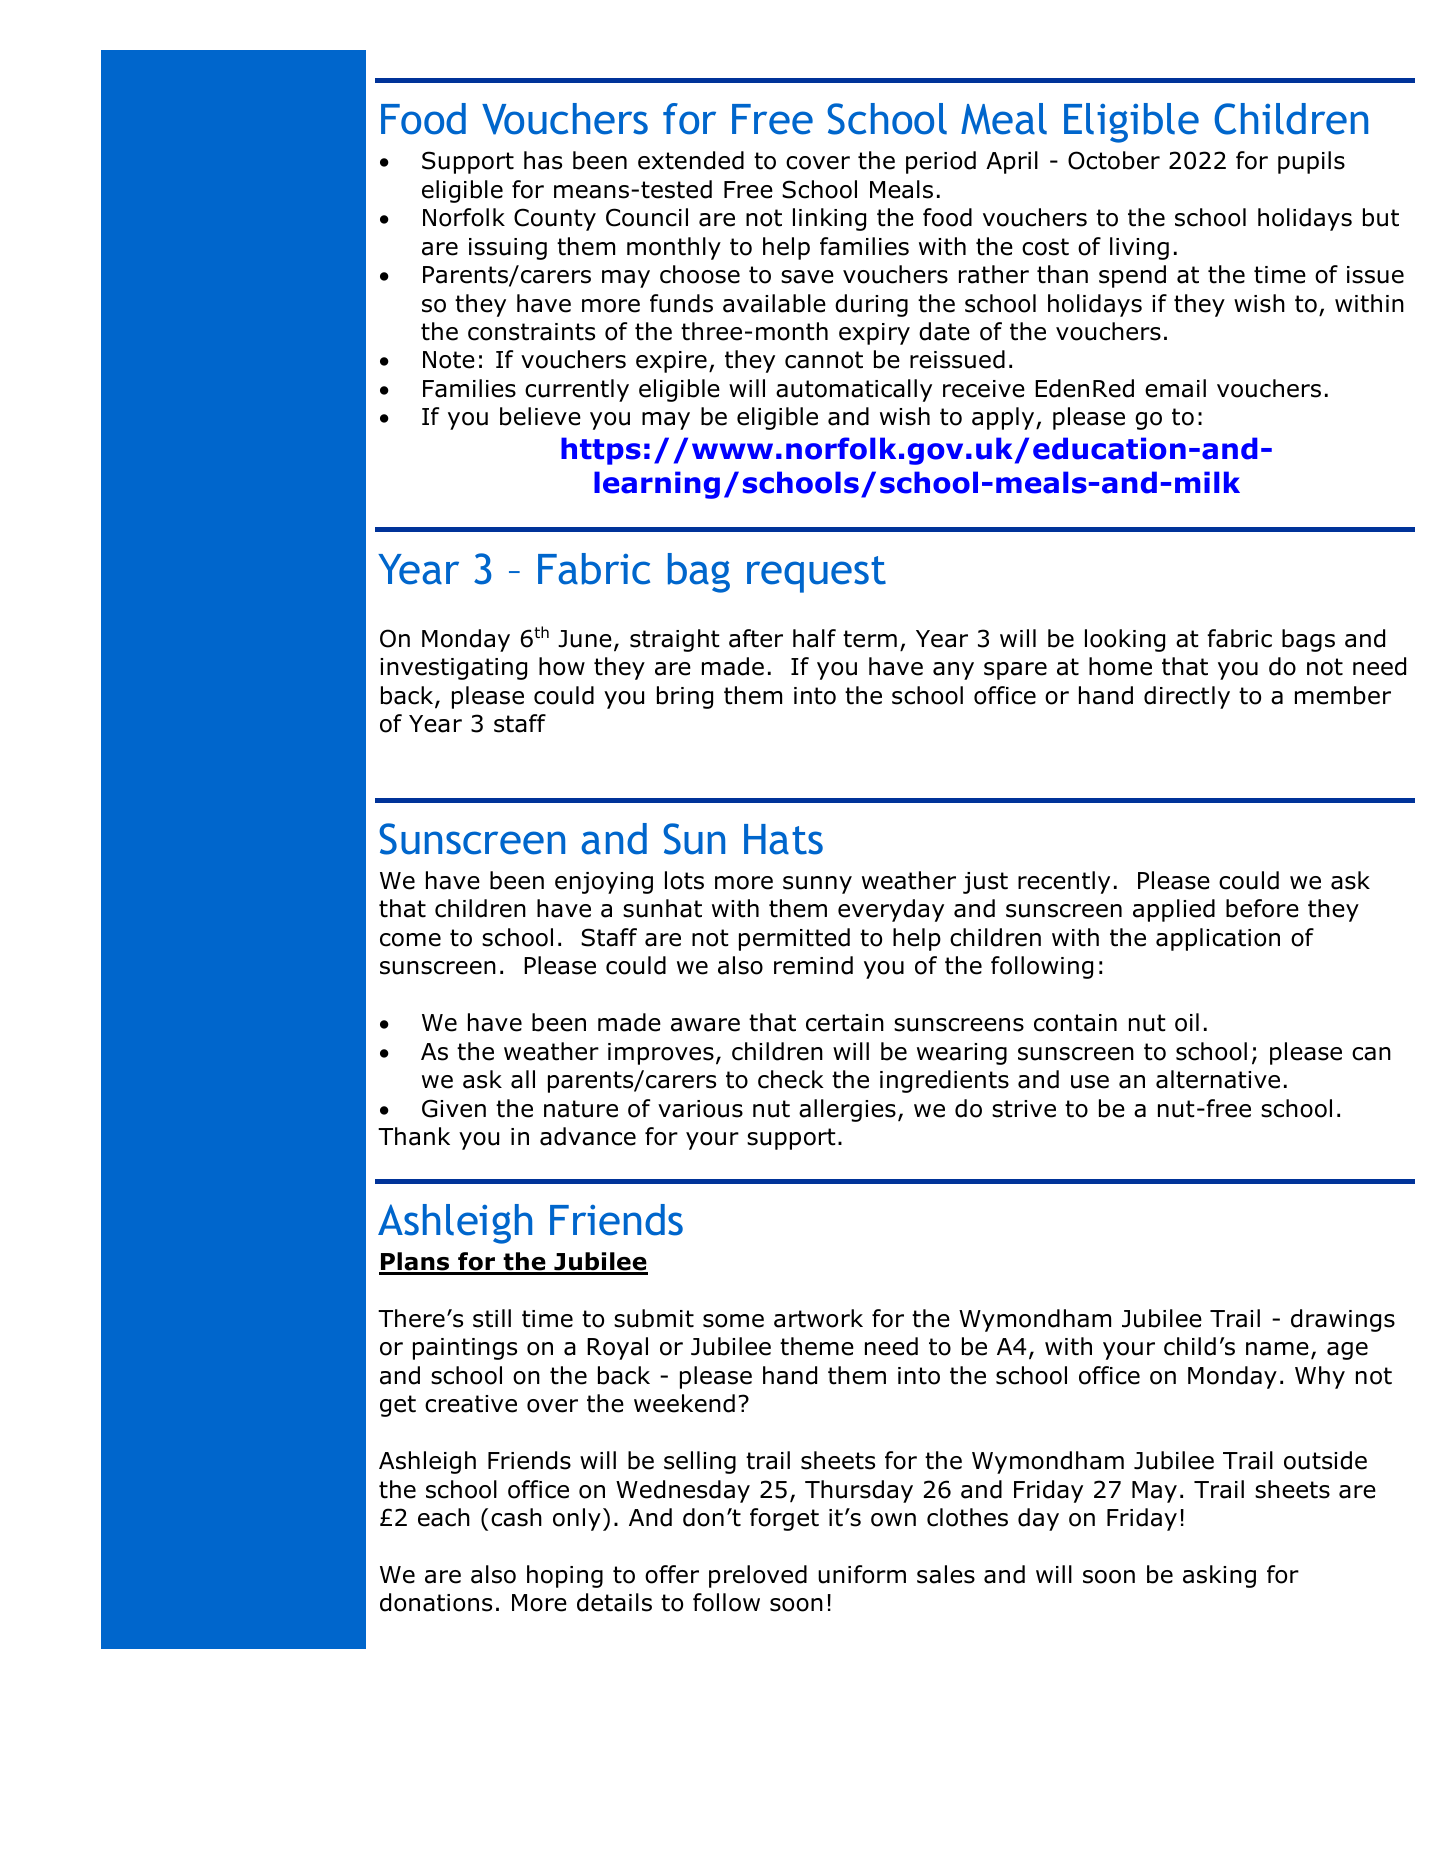  I want to click on linking, so click(829, 219).
